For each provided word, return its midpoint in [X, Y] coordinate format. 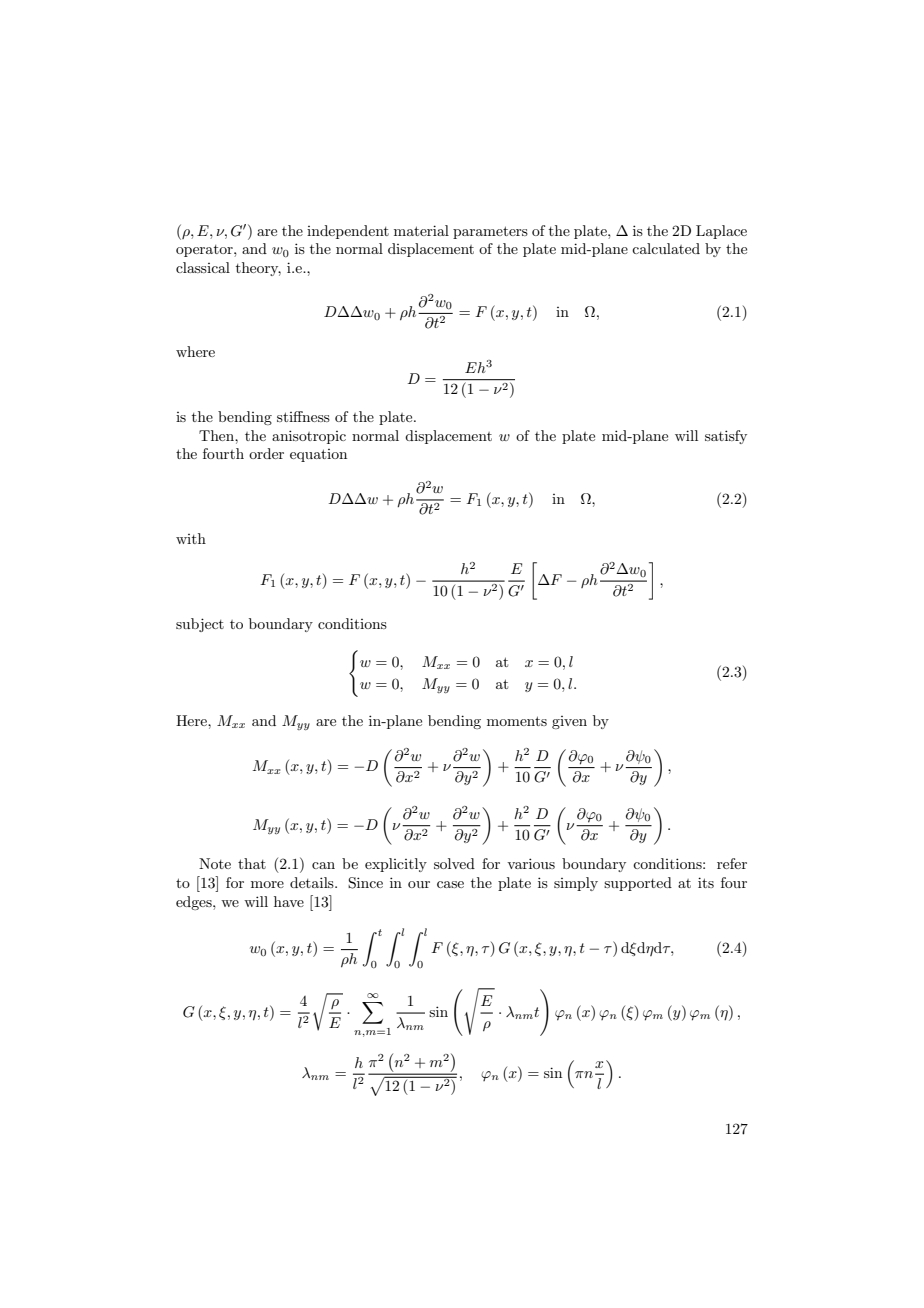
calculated [666, 248]
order [266, 453]
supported [638, 884]
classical [203, 267]
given [569, 722]
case [450, 884]
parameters [490, 232]
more [267, 884]
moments [517, 721]
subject [200, 625]
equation [318, 455]
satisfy [726, 437]
